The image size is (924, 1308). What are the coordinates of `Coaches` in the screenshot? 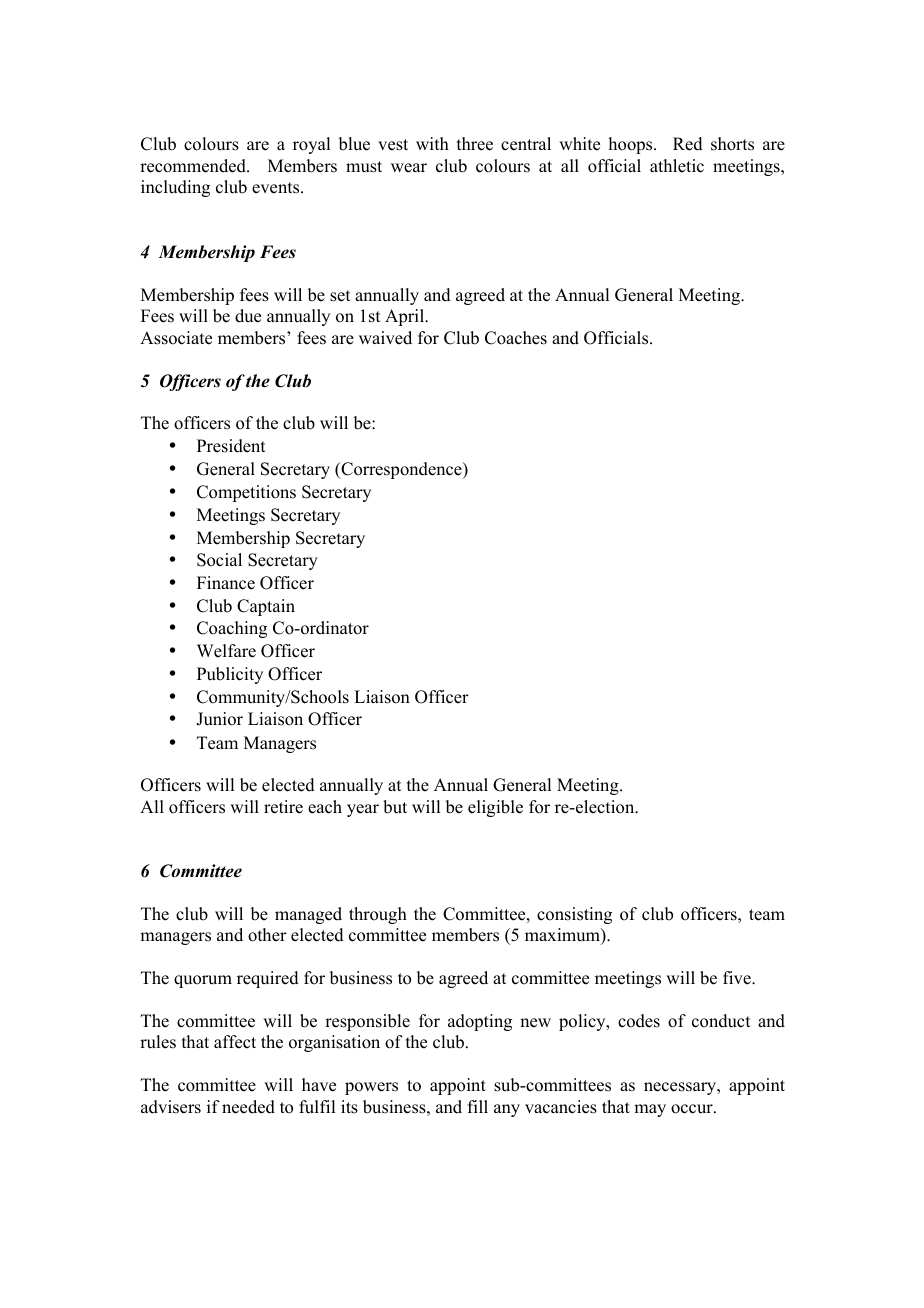 It's located at (516, 338).
